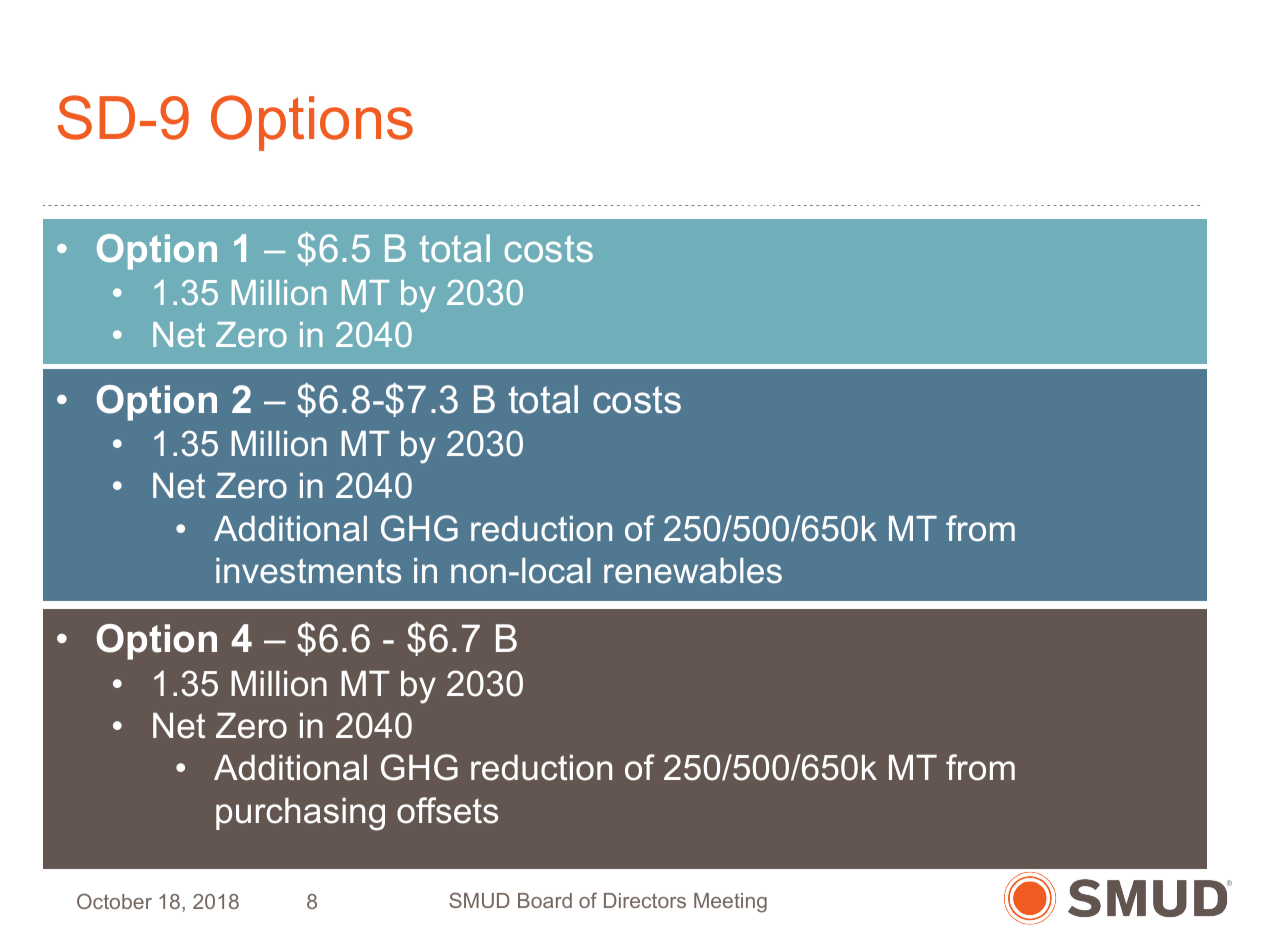 This page has height=952, width=1270. What do you see at coordinates (114, 901) in the page?
I see `October` at bounding box center [114, 901].
